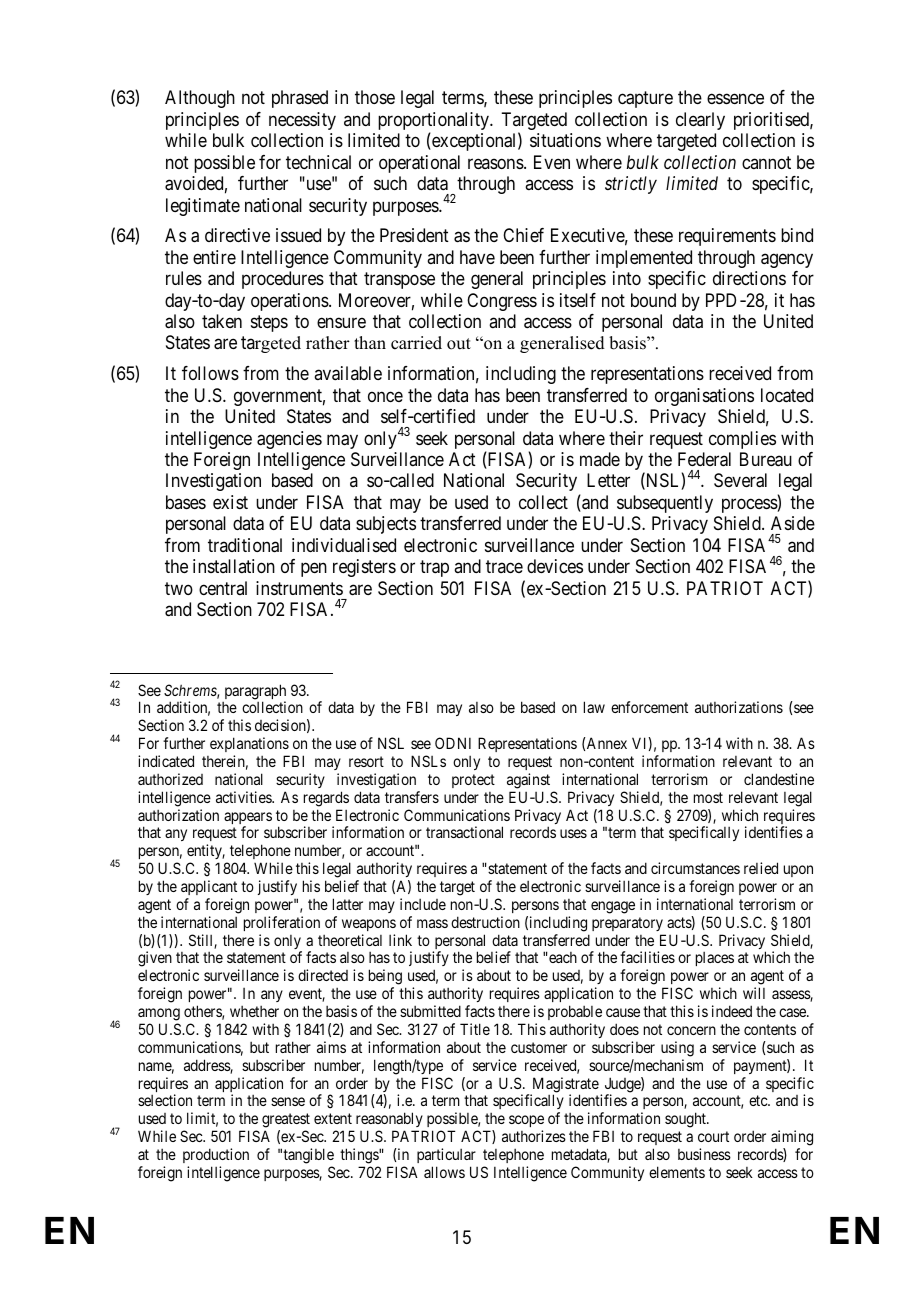  I want to click on proliferation, so click(282, 923).
